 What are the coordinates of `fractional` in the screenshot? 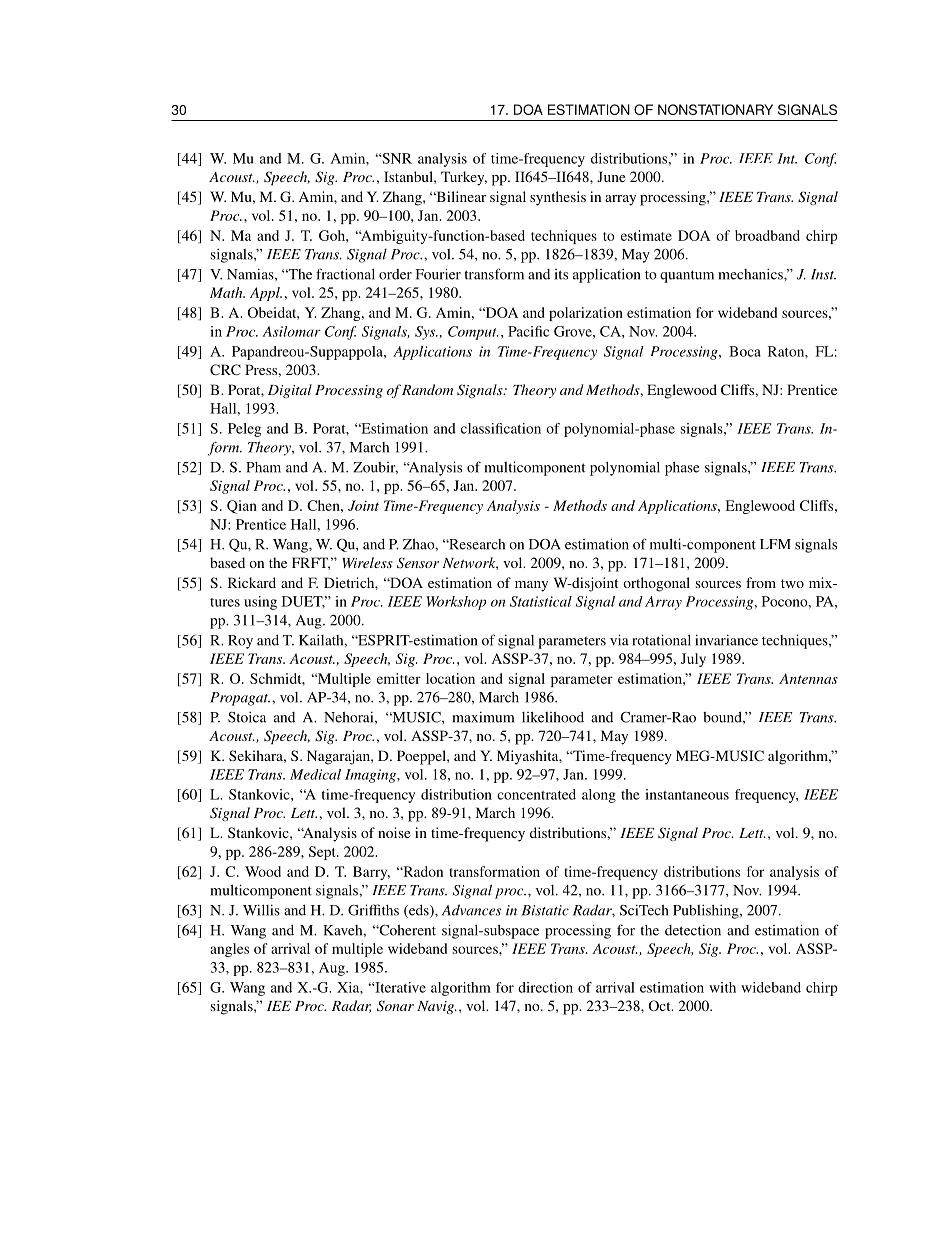 It's located at (345, 274).
